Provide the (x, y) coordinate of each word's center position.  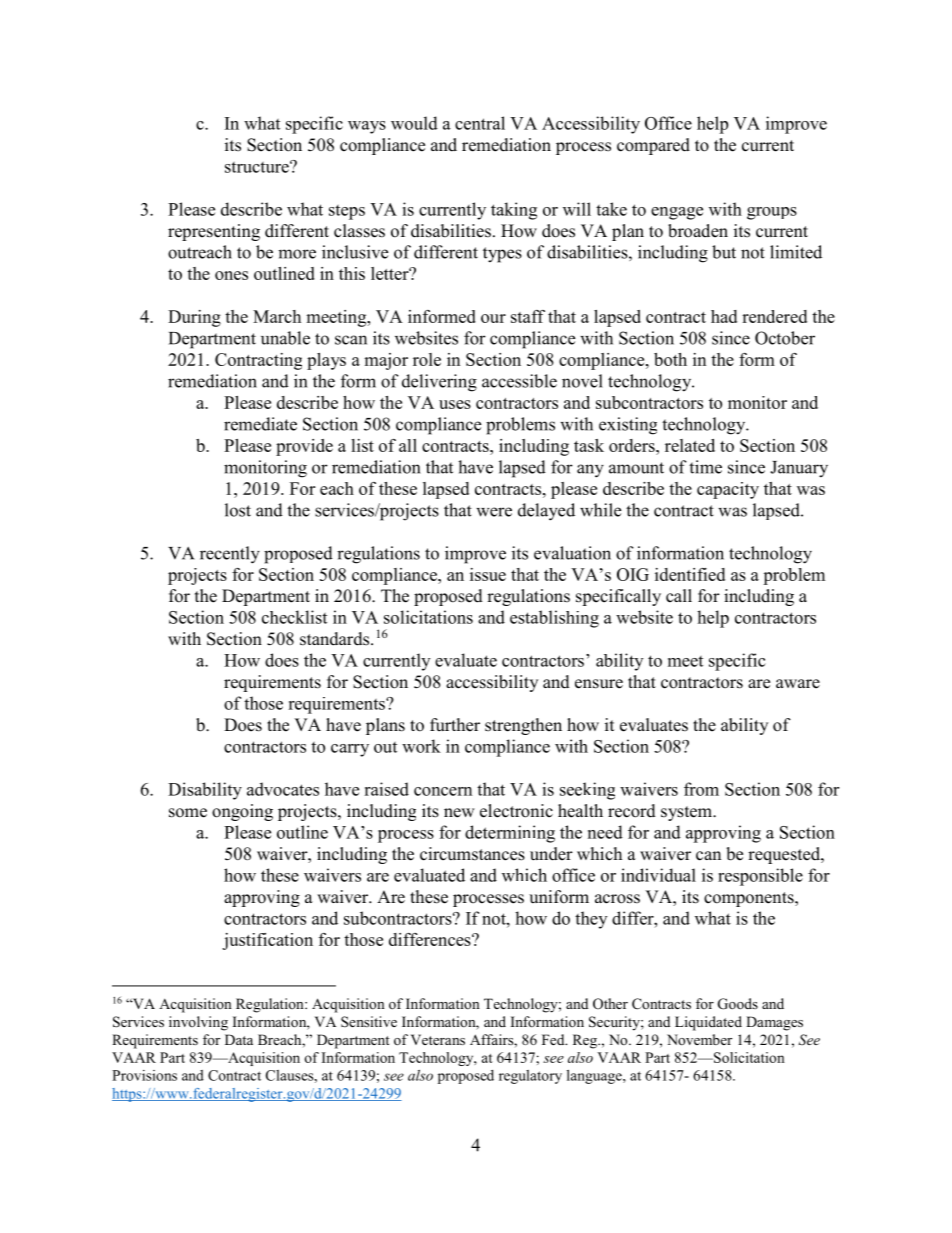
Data (239, 1039)
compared (653, 146)
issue (488, 574)
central (480, 123)
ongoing (242, 812)
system (687, 813)
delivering (439, 383)
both (670, 359)
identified (690, 574)
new (459, 813)
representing (214, 232)
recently (230, 555)
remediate (260, 424)
